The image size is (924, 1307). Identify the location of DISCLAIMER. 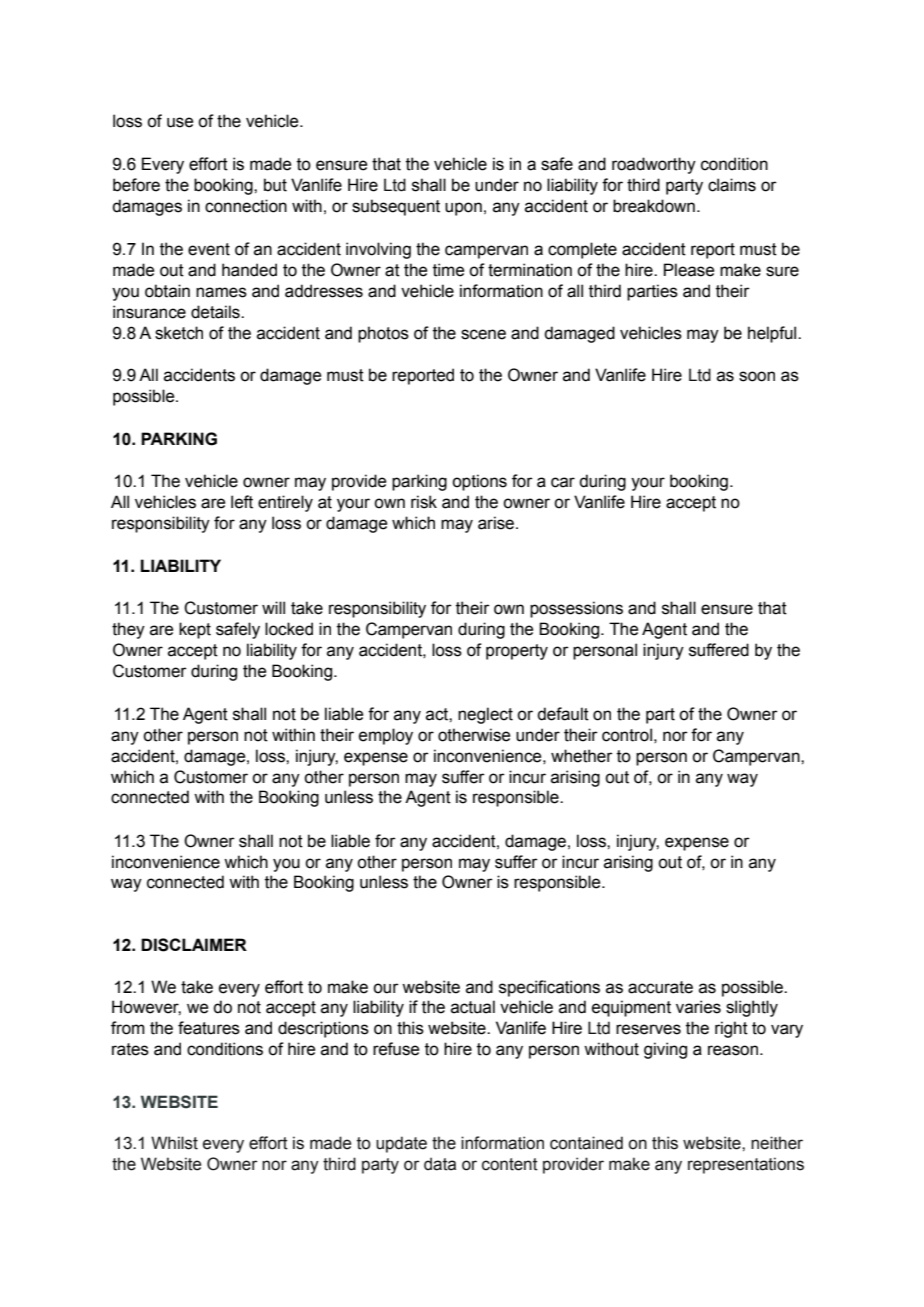
(194, 945).
